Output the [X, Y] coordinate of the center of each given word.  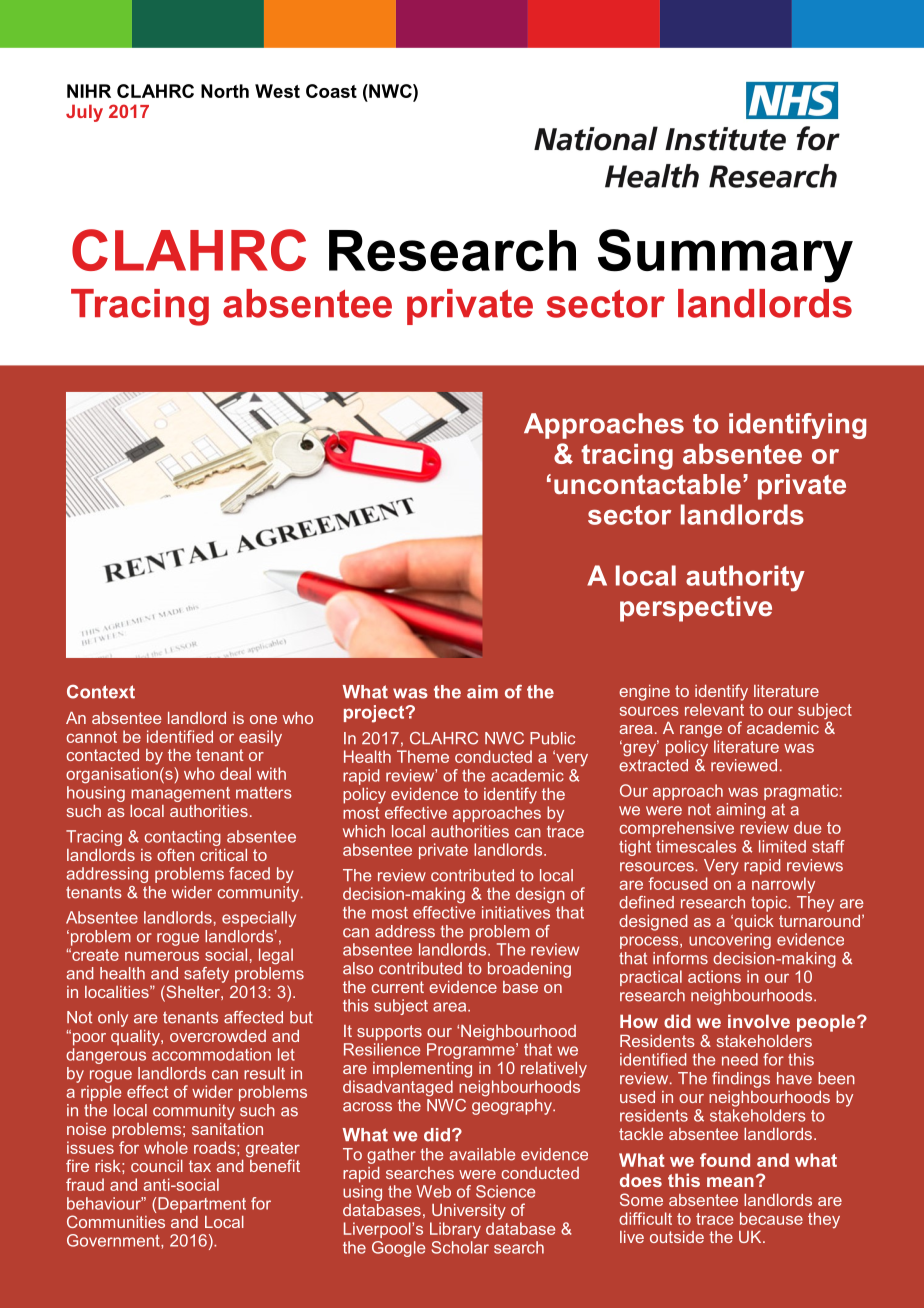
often [175, 854]
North [225, 91]
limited [782, 846]
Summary [725, 256]
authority [745, 578]
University [469, 1212]
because [771, 1218]
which [364, 831]
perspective [696, 609]
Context [101, 692]
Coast [331, 91]
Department [201, 1205]
